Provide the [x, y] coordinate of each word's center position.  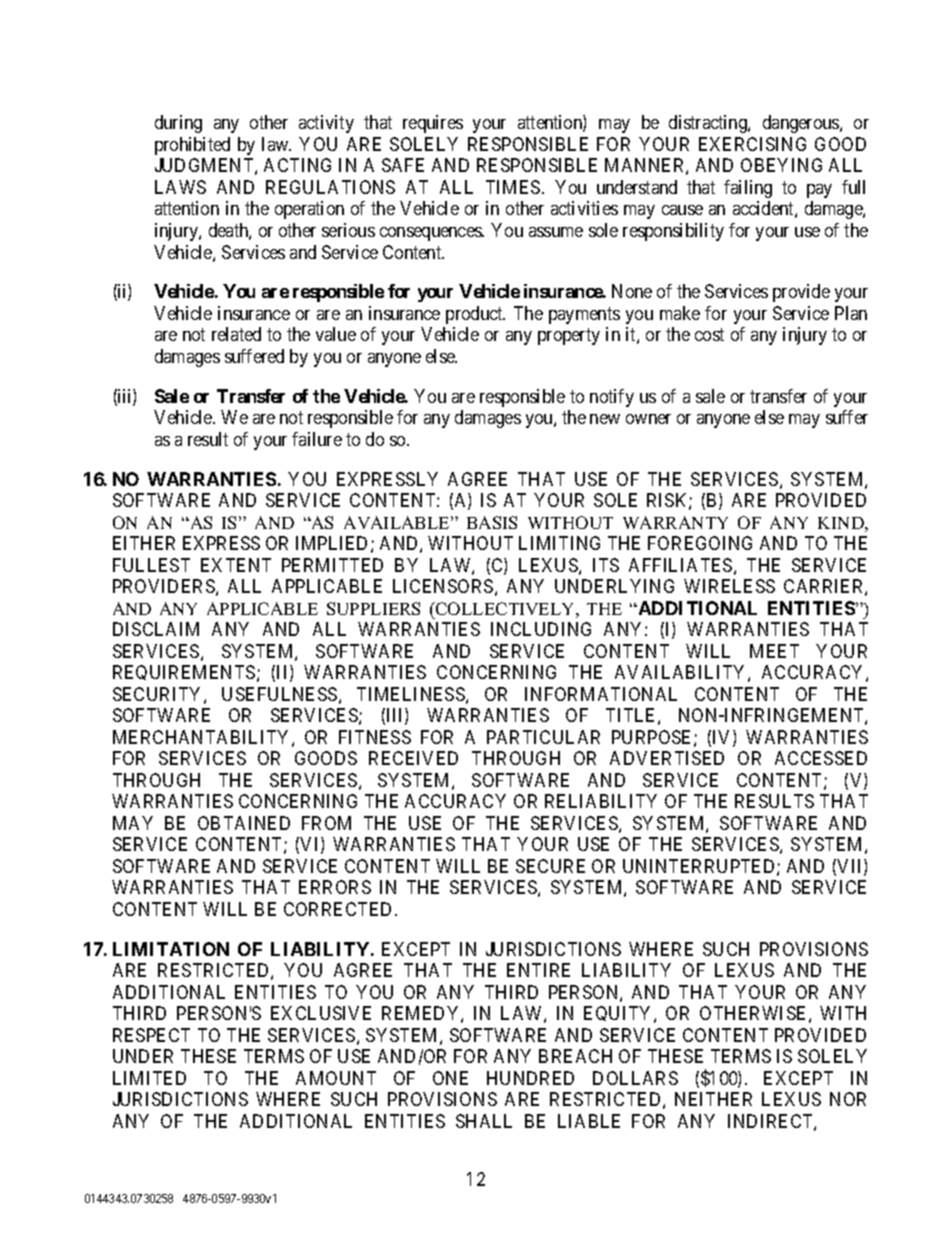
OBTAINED [244, 823]
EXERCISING [752, 144]
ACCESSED [821, 758]
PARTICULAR [543, 737]
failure [317, 439]
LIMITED [149, 1078]
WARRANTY [675, 522]
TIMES [513, 187]
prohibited [192, 146]
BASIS [492, 522]
